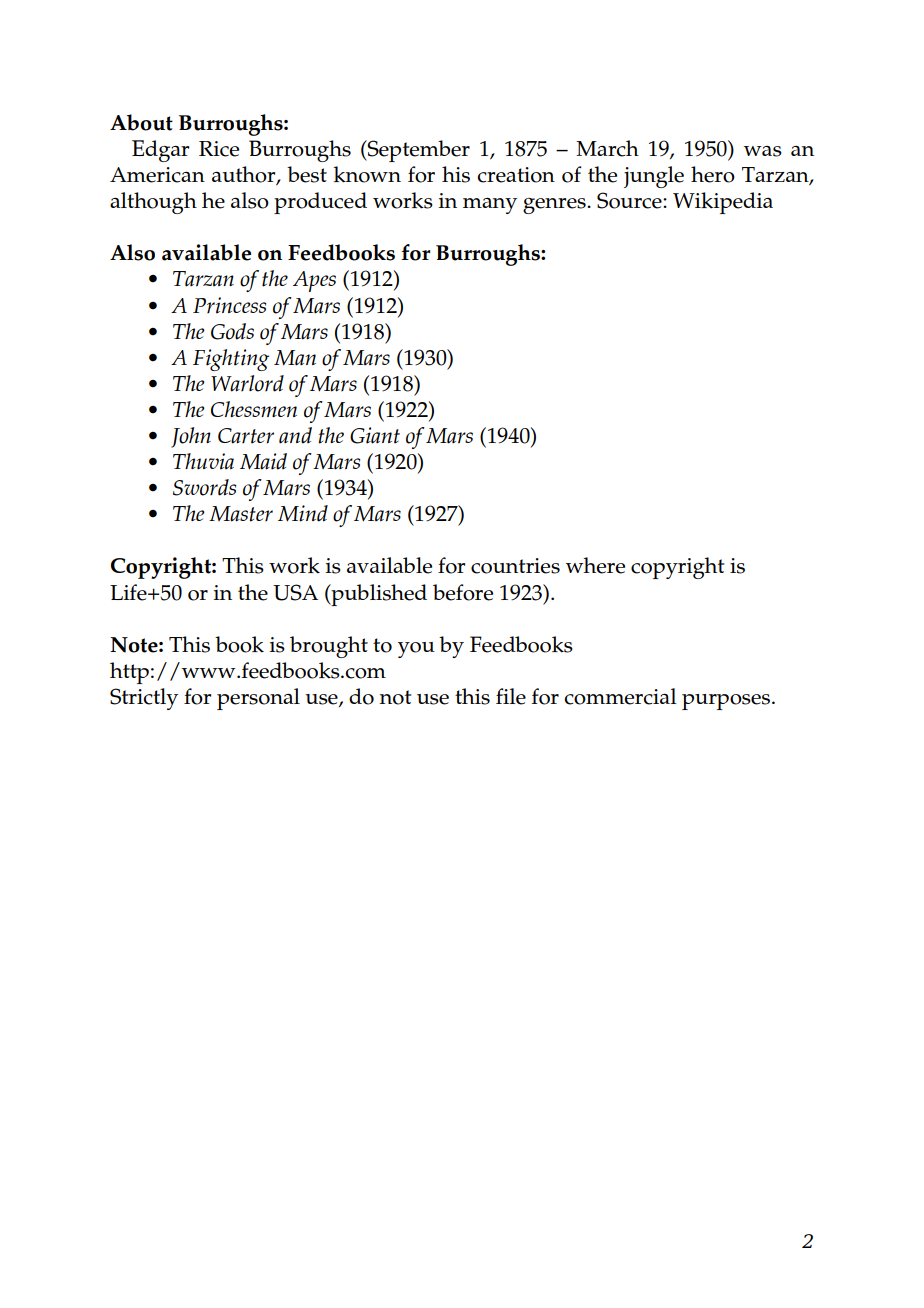 The height and width of the screenshot is (1308, 924). What do you see at coordinates (726, 702) in the screenshot?
I see `purposes` at bounding box center [726, 702].
